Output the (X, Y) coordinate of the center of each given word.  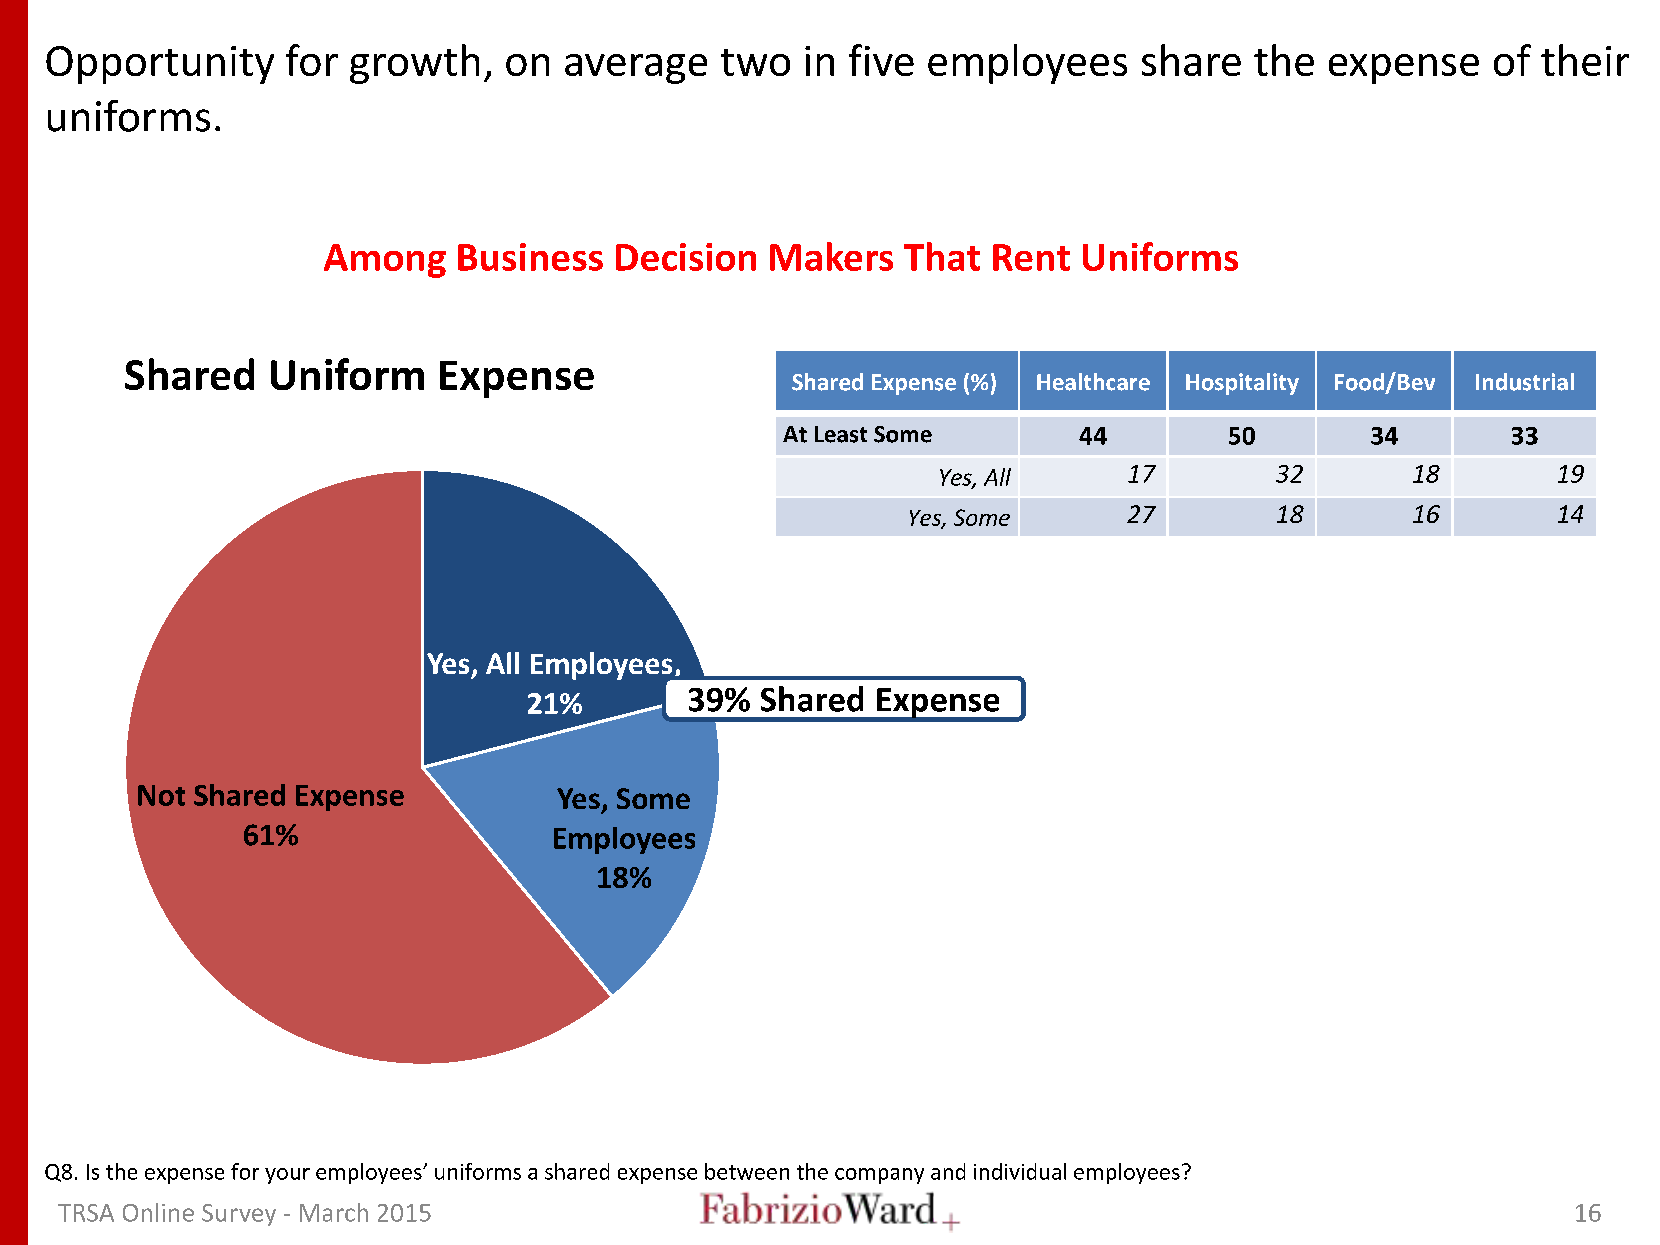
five (881, 60)
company (879, 1176)
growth (414, 64)
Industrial (1525, 382)
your (287, 1176)
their (1585, 60)
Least (841, 434)
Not (161, 795)
